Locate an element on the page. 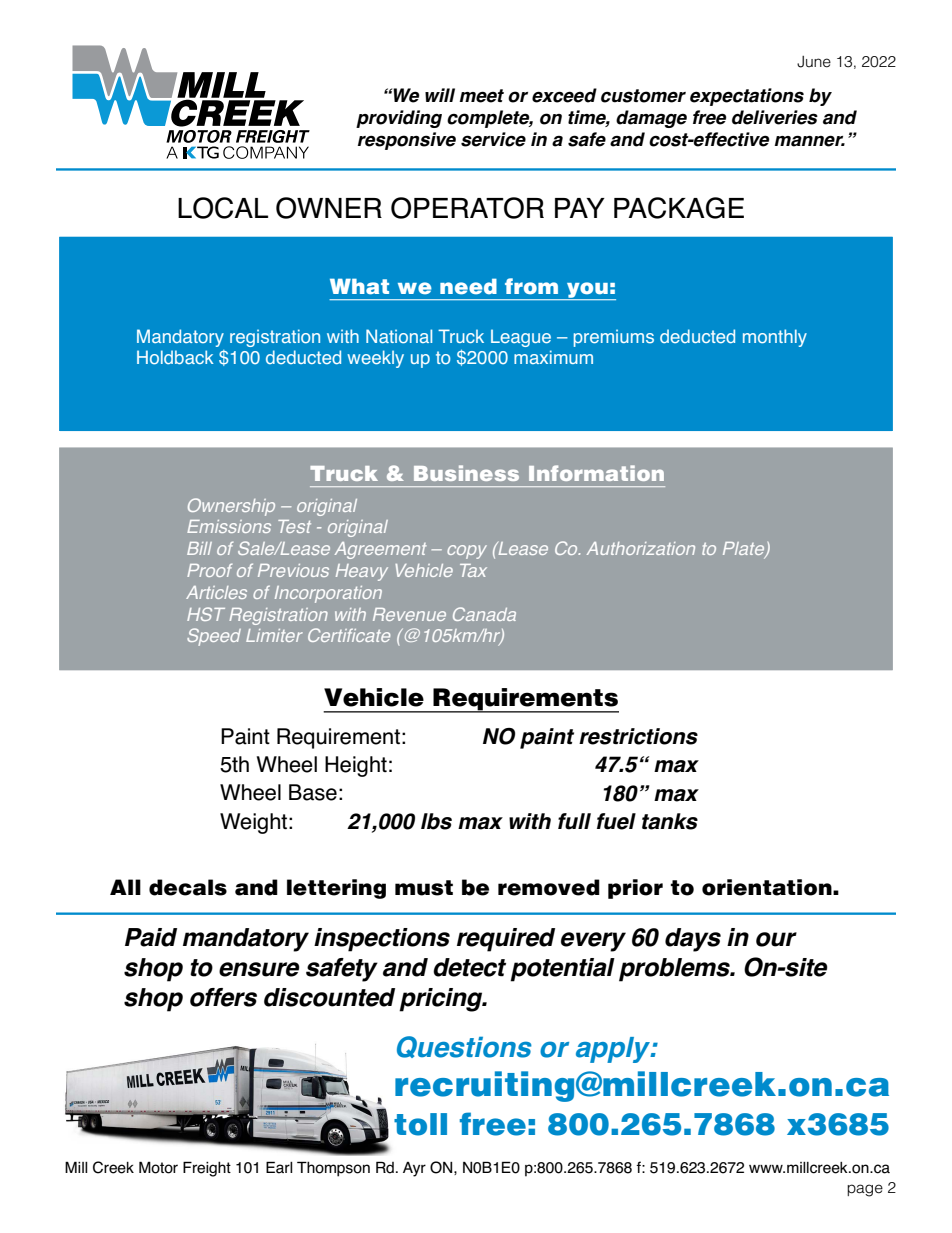  Speed is located at coordinates (214, 637).
